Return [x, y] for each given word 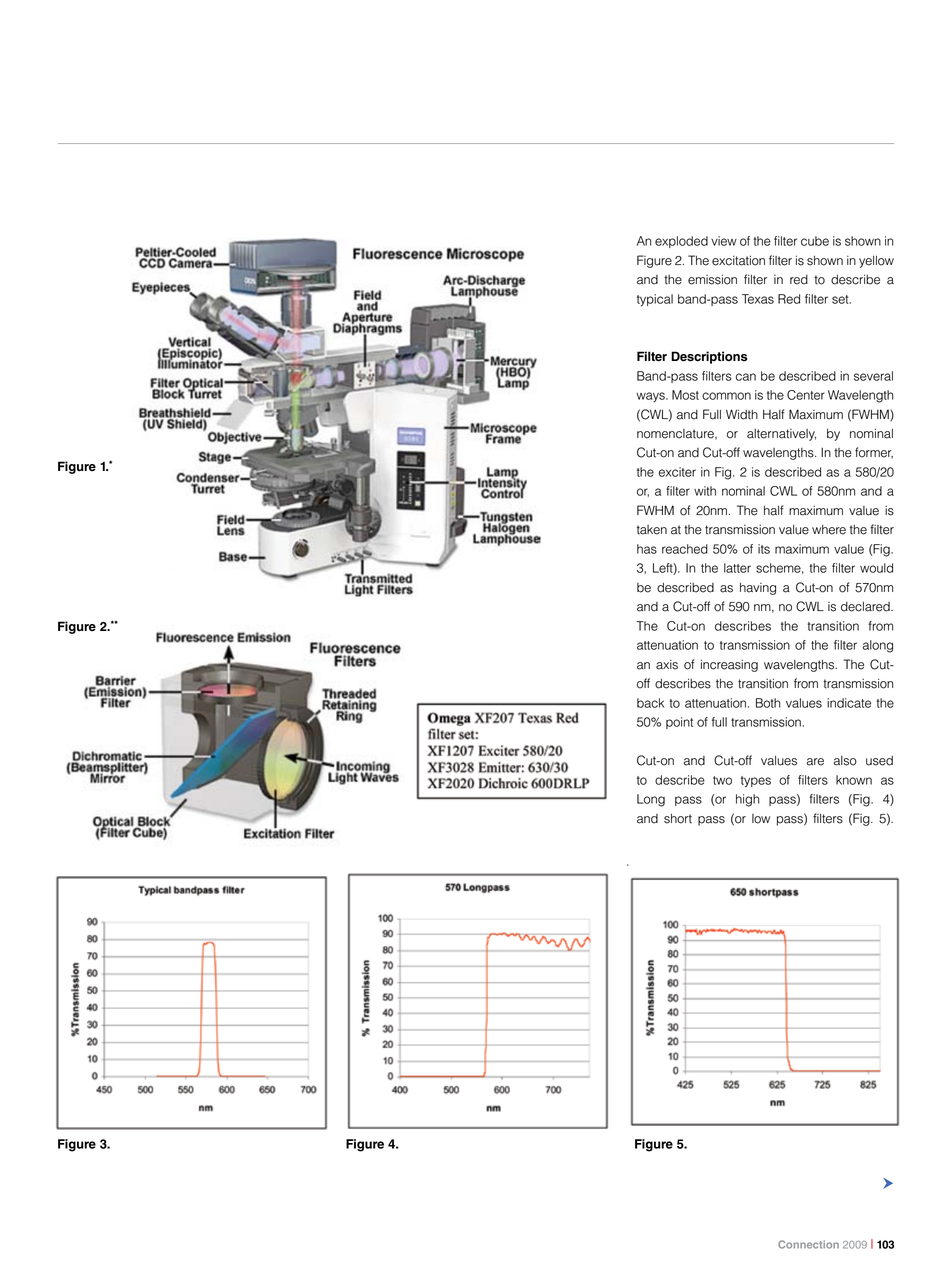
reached [685, 549]
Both [768, 703]
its [764, 549]
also [845, 761]
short [678, 819]
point [679, 723]
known [854, 780]
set [841, 299]
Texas [758, 299]
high [747, 800]
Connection [808, 1244]
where [829, 530]
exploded [681, 242]
